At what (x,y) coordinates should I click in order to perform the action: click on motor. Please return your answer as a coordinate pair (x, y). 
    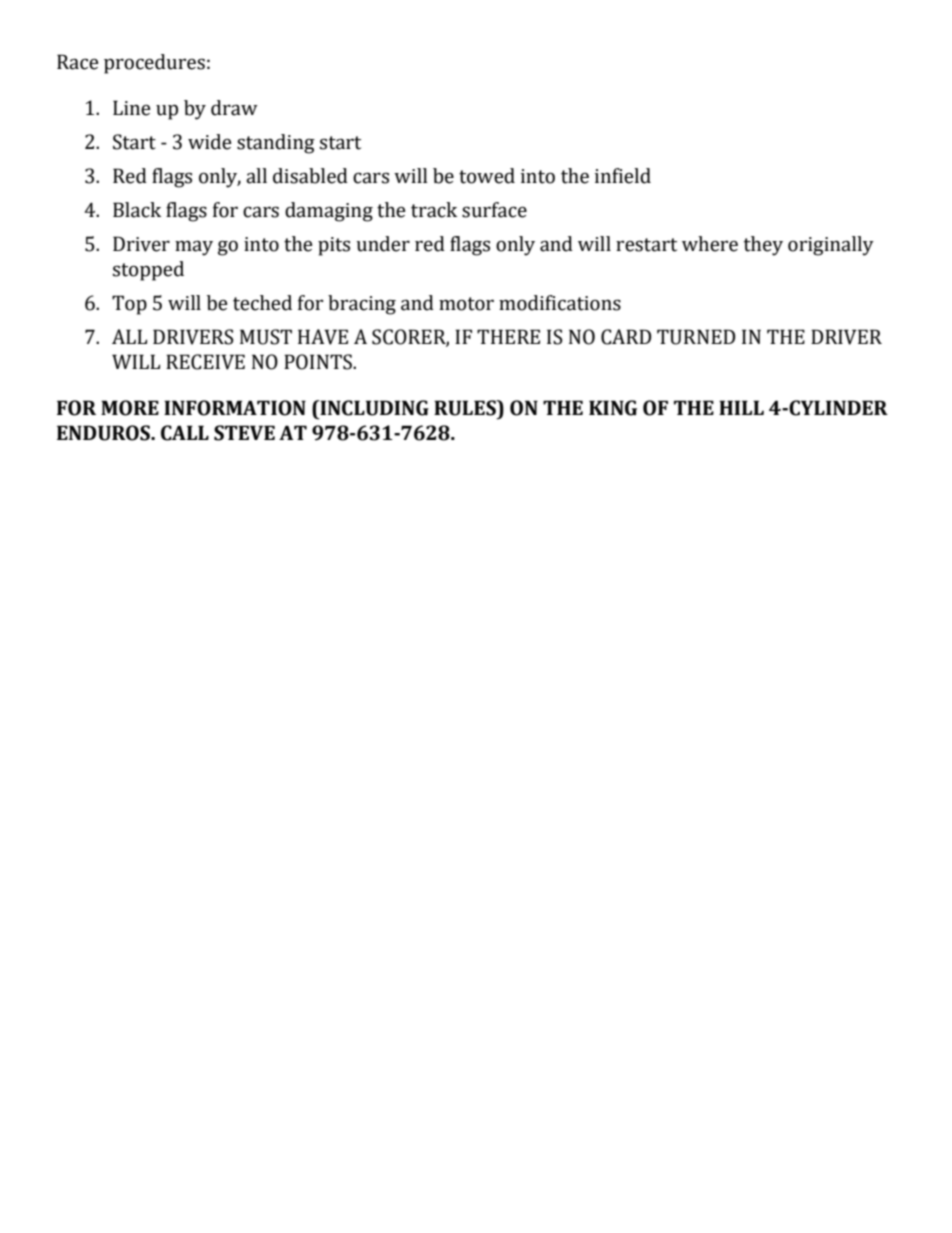
    Looking at the image, I should click on (466, 304).
